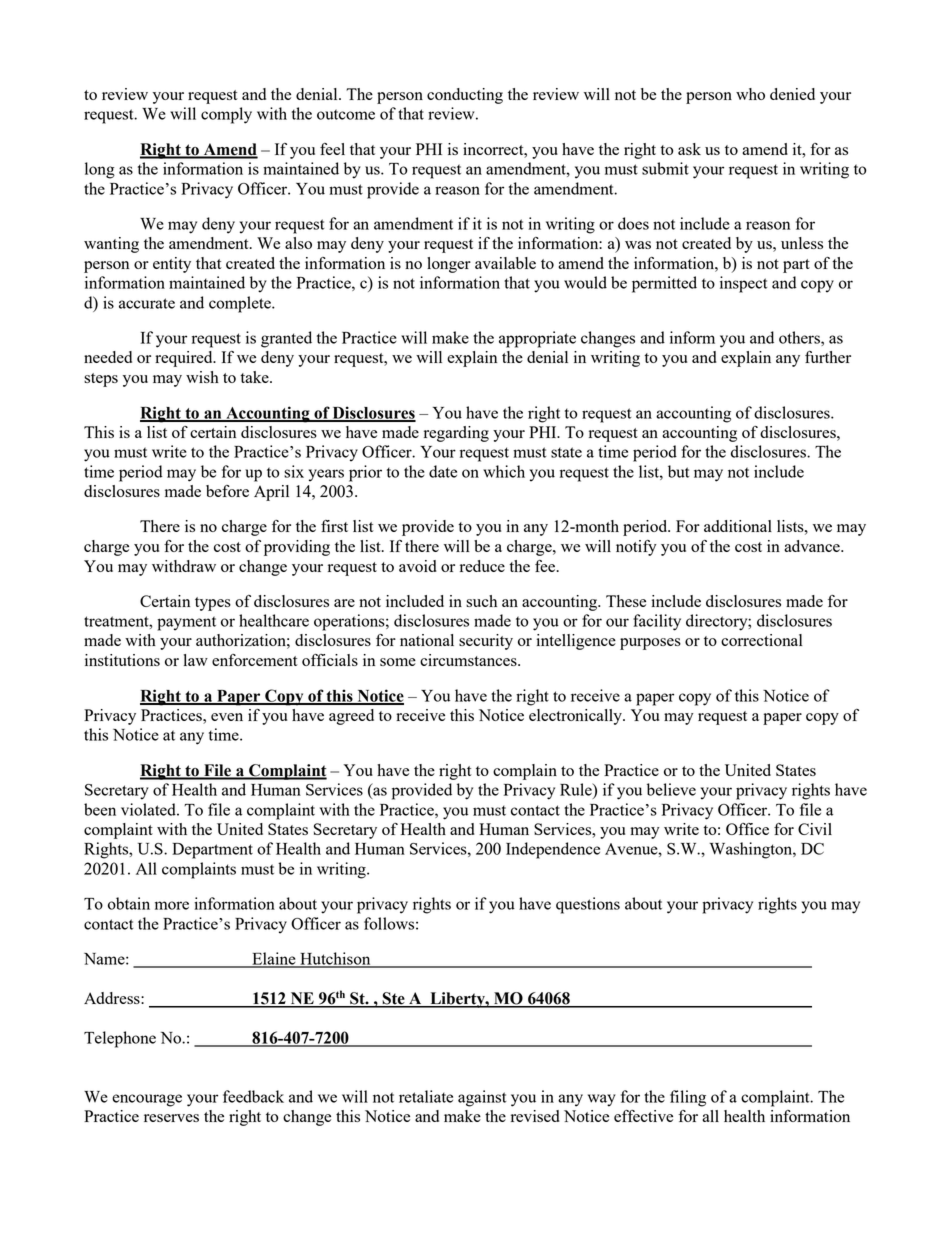 The image size is (952, 1233). I want to click on encourage, so click(147, 1100).
